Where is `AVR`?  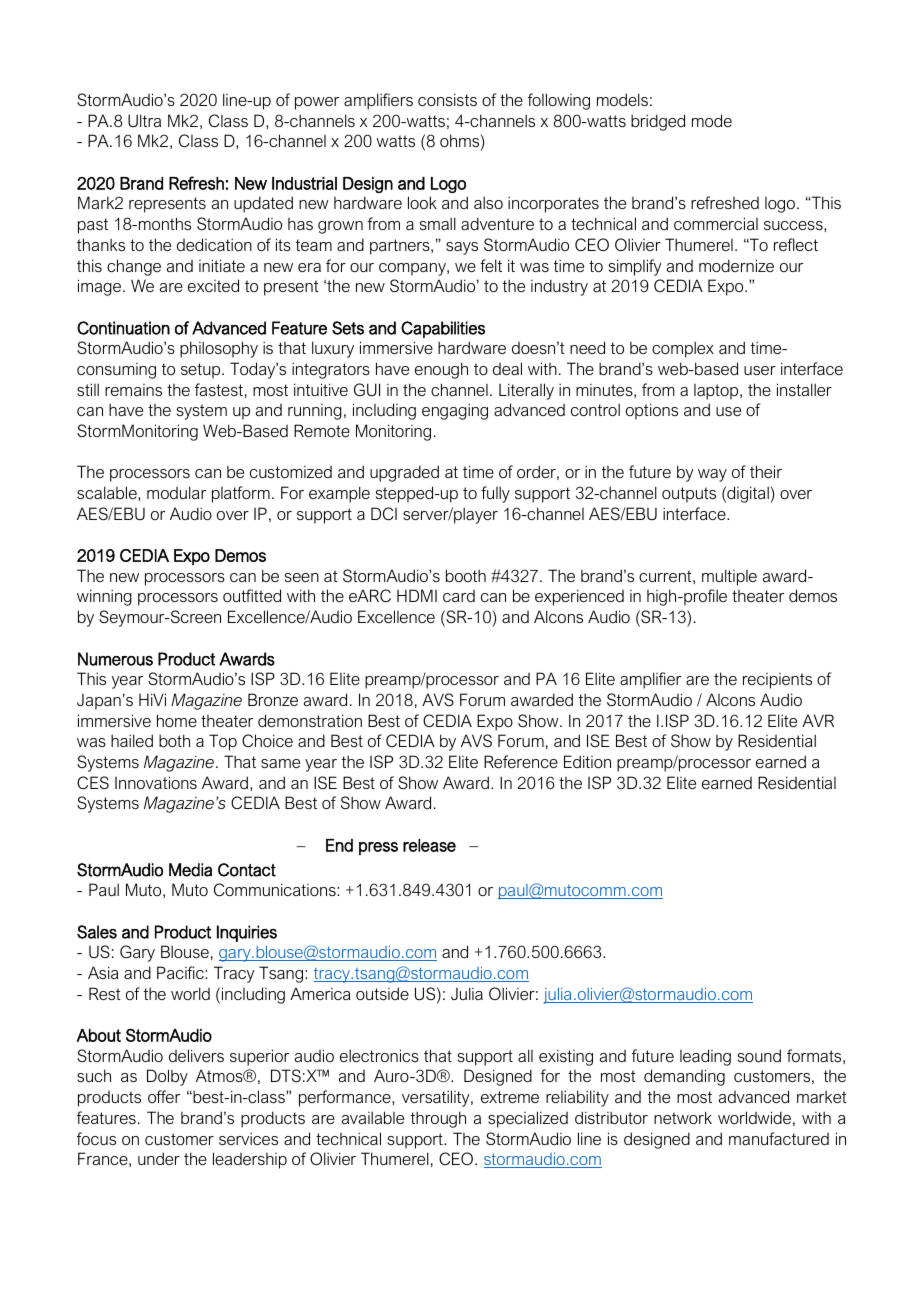
AVR is located at coordinates (818, 720).
